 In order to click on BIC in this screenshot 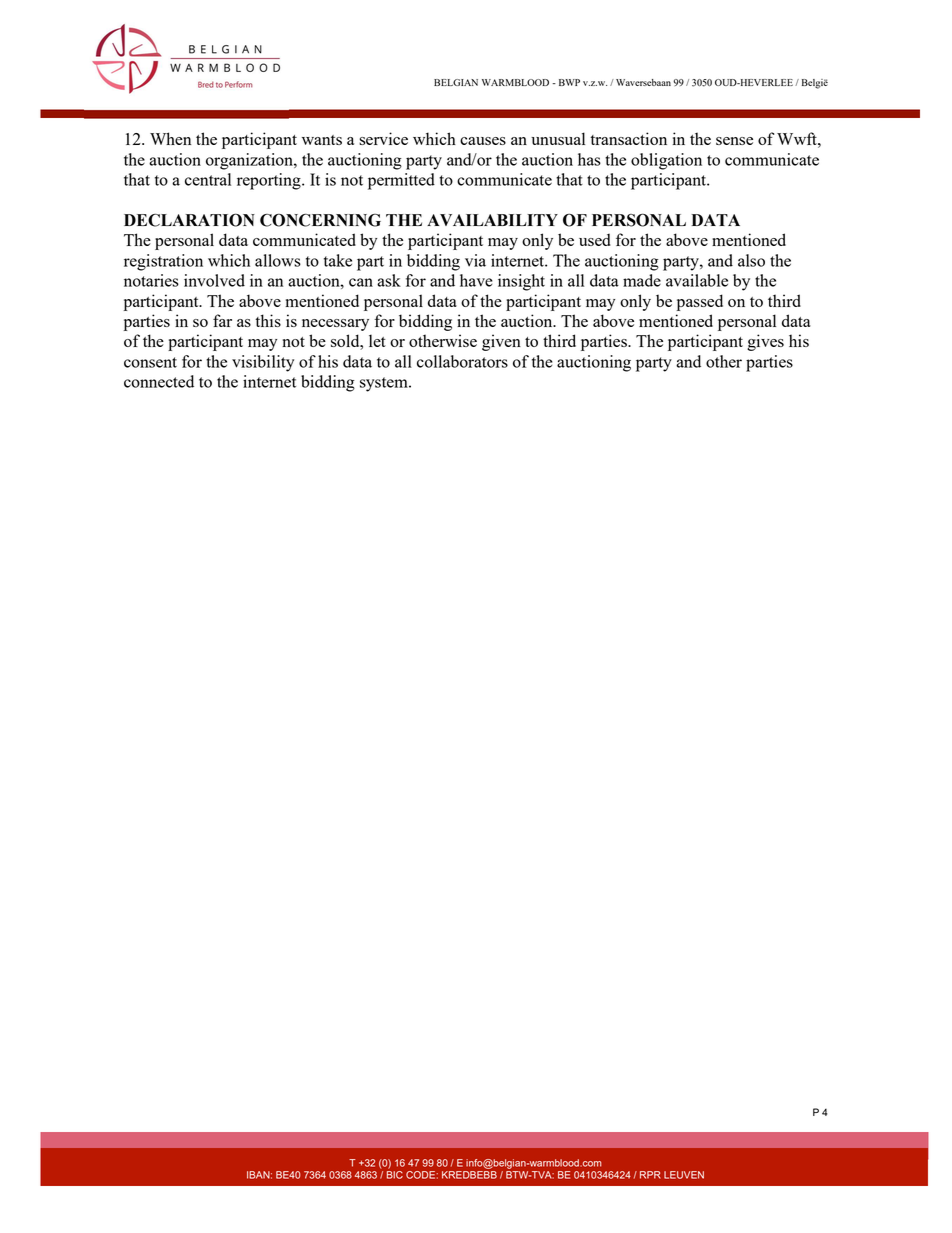, I will do `click(395, 1173)`.
